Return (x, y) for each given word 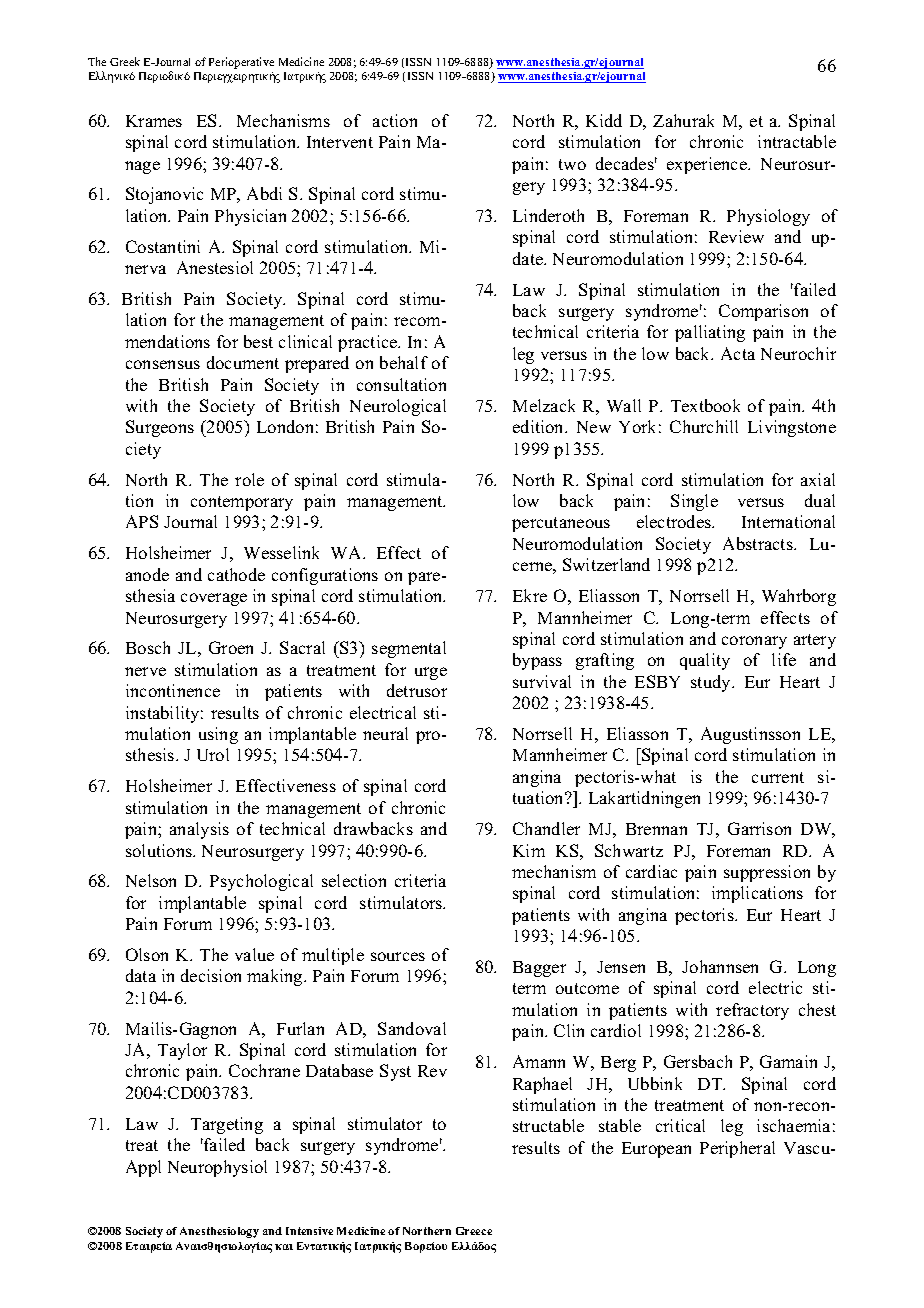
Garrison (759, 828)
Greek (125, 61)
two (572, 164)
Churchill (704, 426)
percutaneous (561, 524)
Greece (474, 1231)
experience (708, 165)
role (249, 479)
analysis (199, 830)
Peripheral (737, 1149)
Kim (529, 850)
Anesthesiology (219, 1232)
